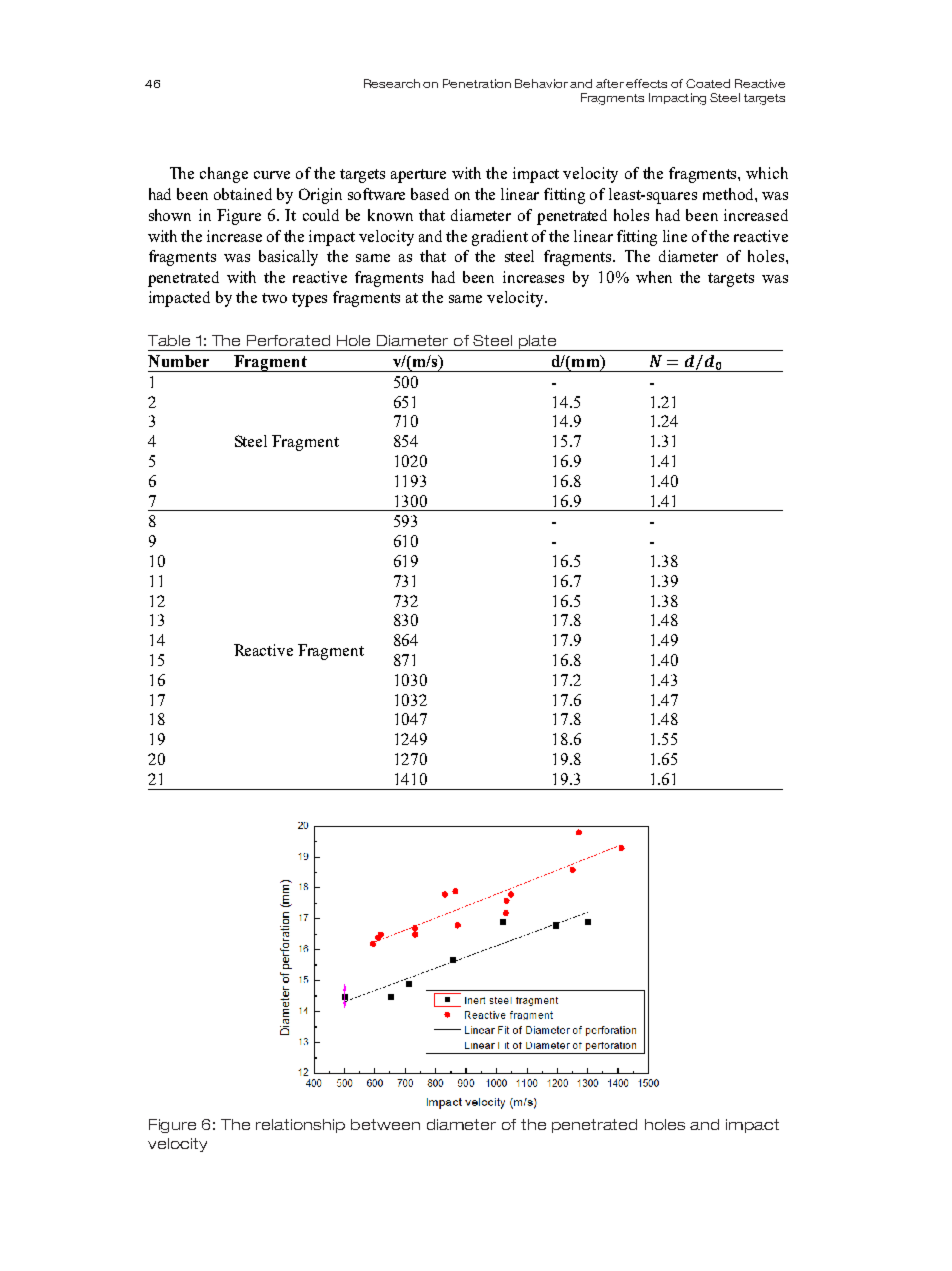 This screenshot has height=1271, width=952. Describe the element at coordinates (178, 361) in the screenshot. I see `Number` at that location.
